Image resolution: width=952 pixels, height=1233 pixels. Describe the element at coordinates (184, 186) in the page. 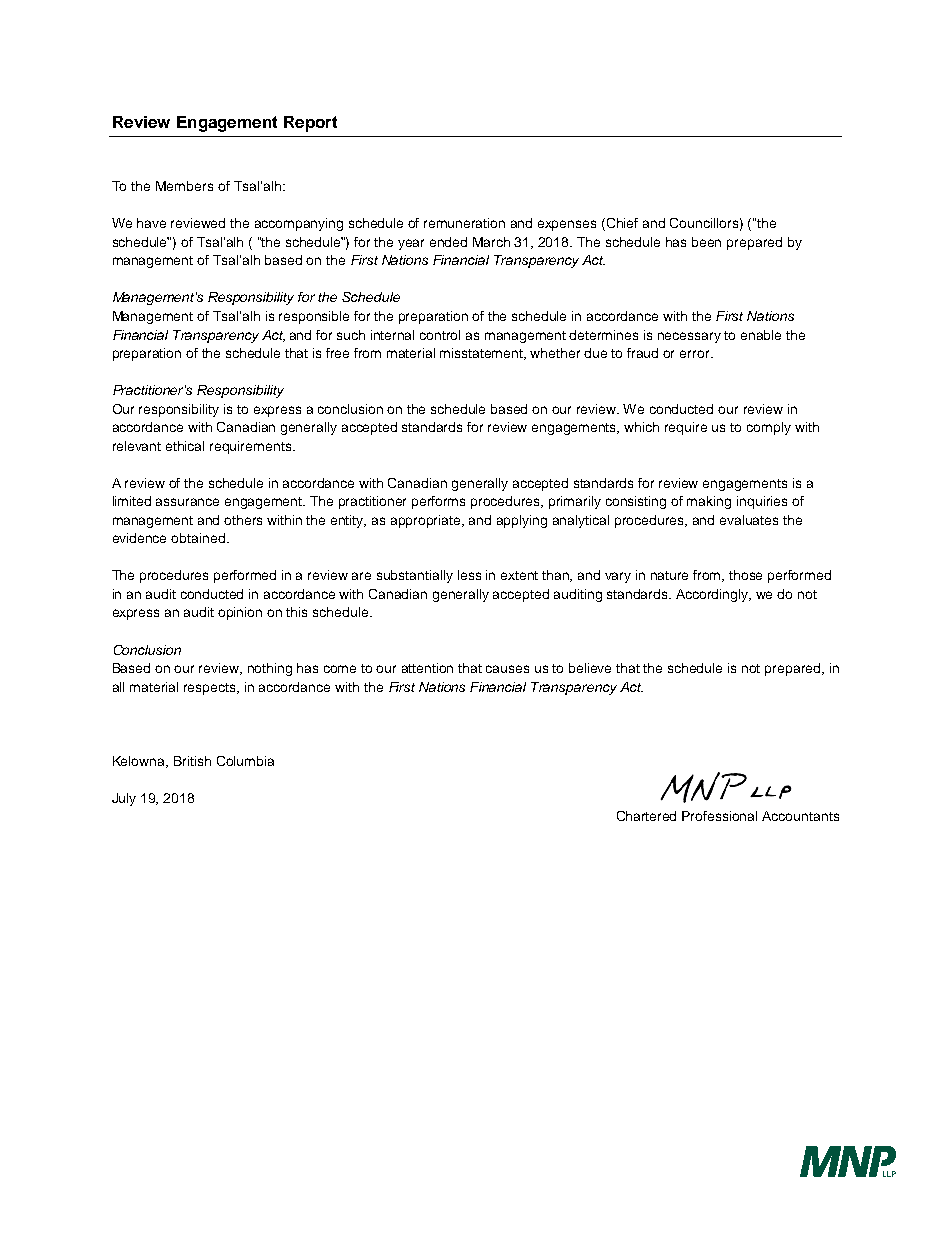

I see `Members` at that location.
